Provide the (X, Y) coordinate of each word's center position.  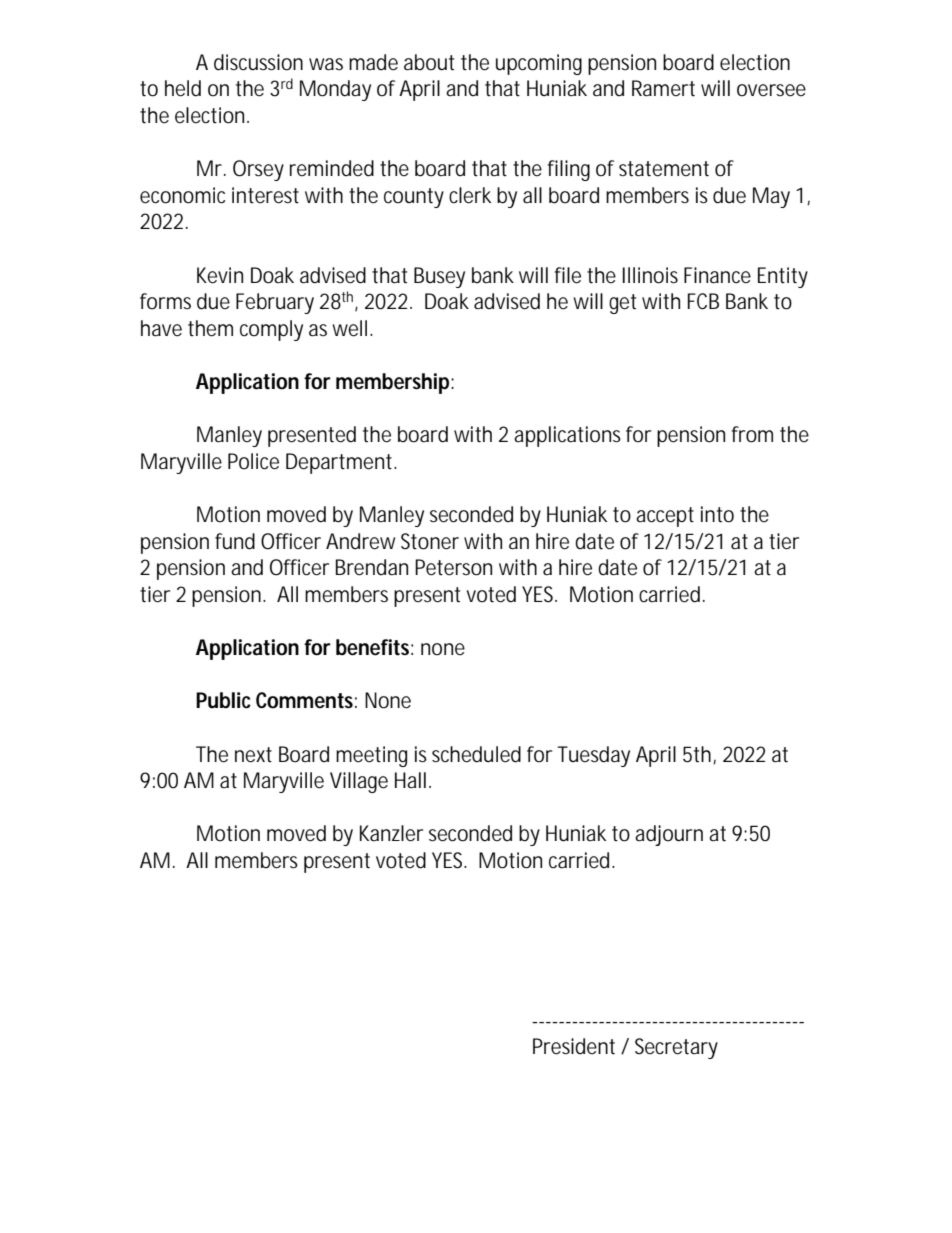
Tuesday (593, 756)
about (429, 62)
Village (359, 782)
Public (223, 700)
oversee (771, 90)
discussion (258, 62)
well (349, 328)
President (574, 1046)
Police (253, 461)
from (752, 434)
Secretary (676, 1048)
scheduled (476, 754)
